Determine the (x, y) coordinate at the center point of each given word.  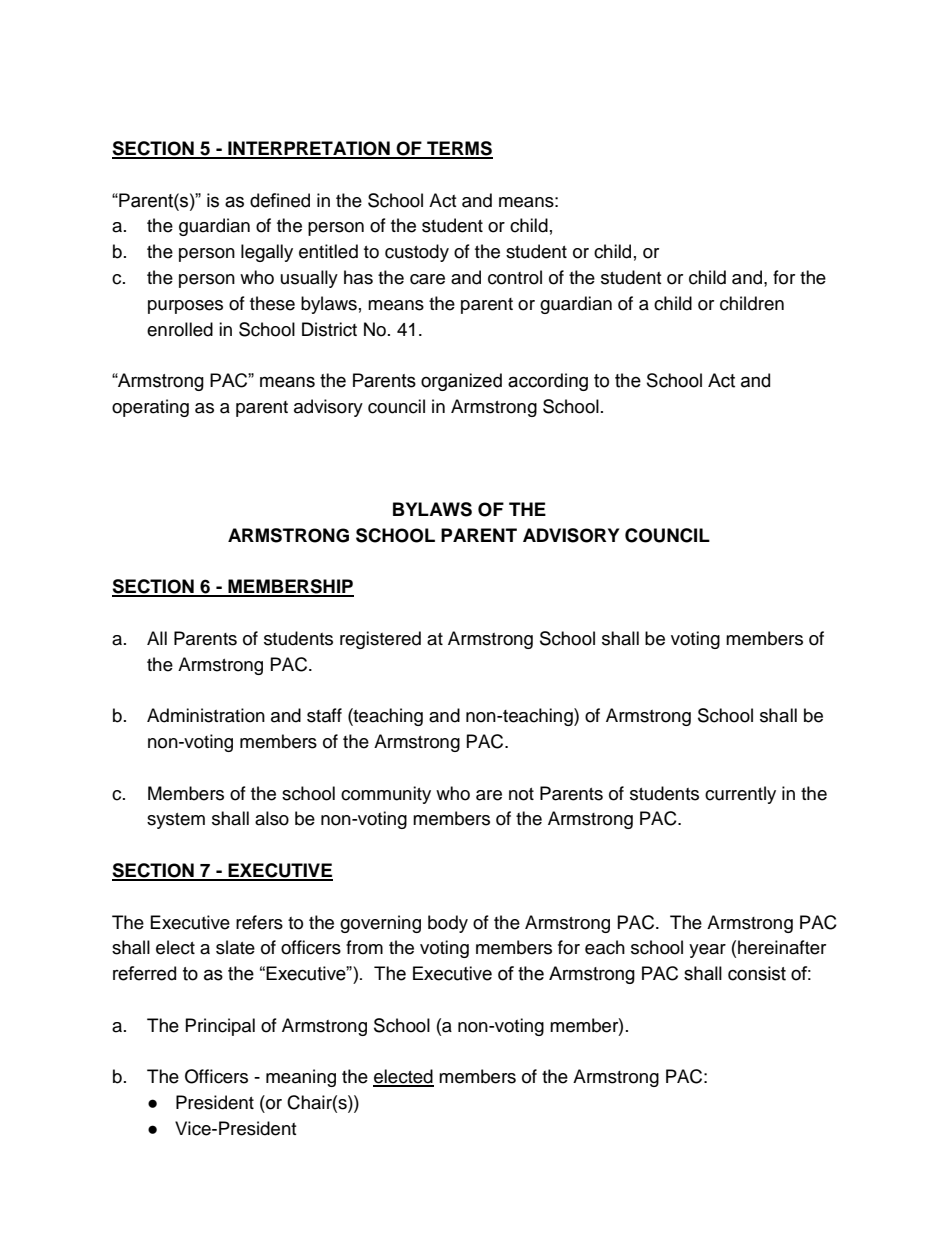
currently (740, 795)
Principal (220, 1027)
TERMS (459, 149)
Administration (206, 715)
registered (380, 640)
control (515, 277)
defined (280, 200)
